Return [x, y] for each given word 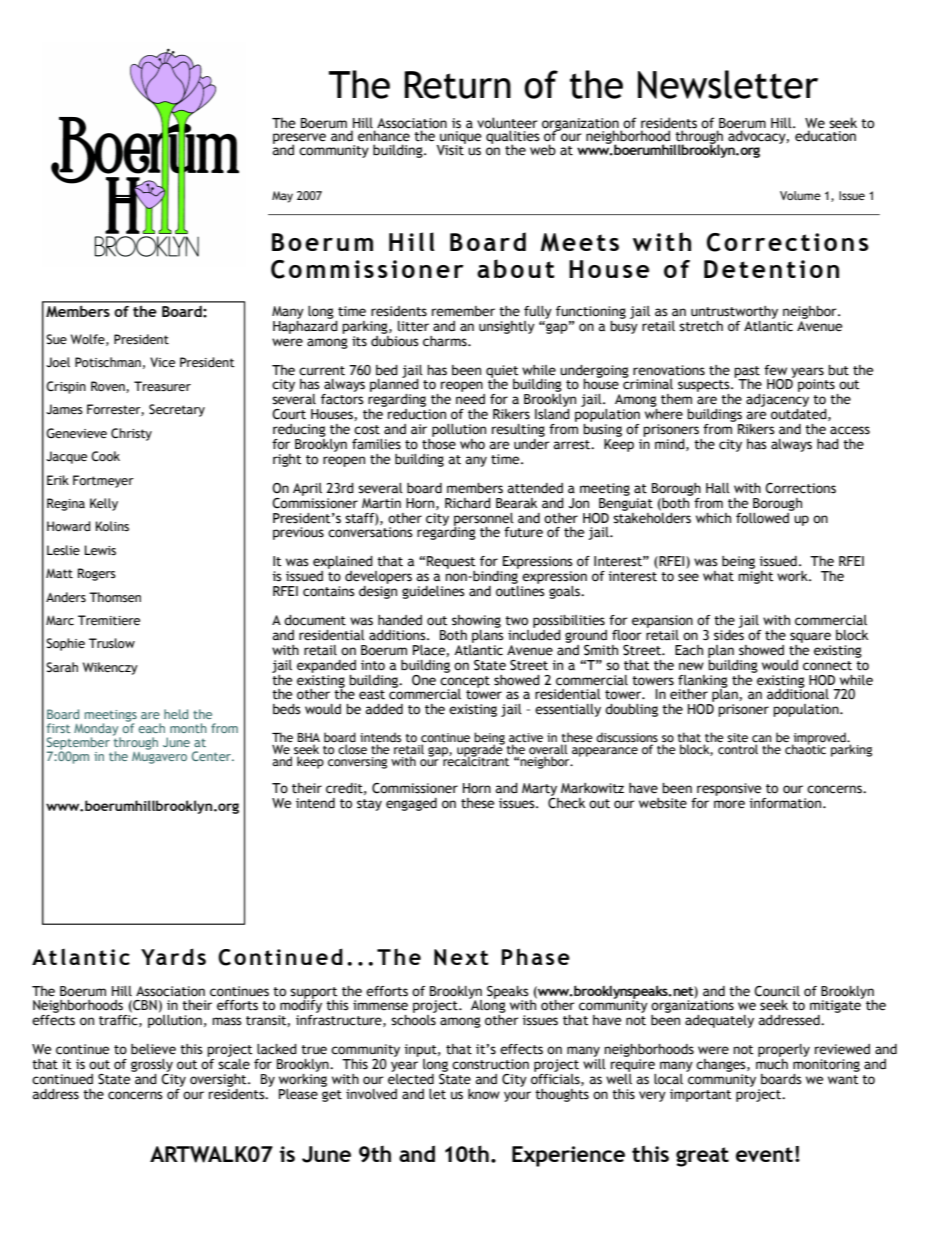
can [762, 740]
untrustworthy [734, 312]
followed [763, 517]
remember [463, 311]
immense [380, 1005]
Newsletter [728, 84]
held [176, 714]
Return [457, 85]
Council [777, 991]
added [384, 709]
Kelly [104, 504]
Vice [162, 362]
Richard [468, 503]
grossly [152, 1065]
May [282, 197]
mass [227, 1021]
